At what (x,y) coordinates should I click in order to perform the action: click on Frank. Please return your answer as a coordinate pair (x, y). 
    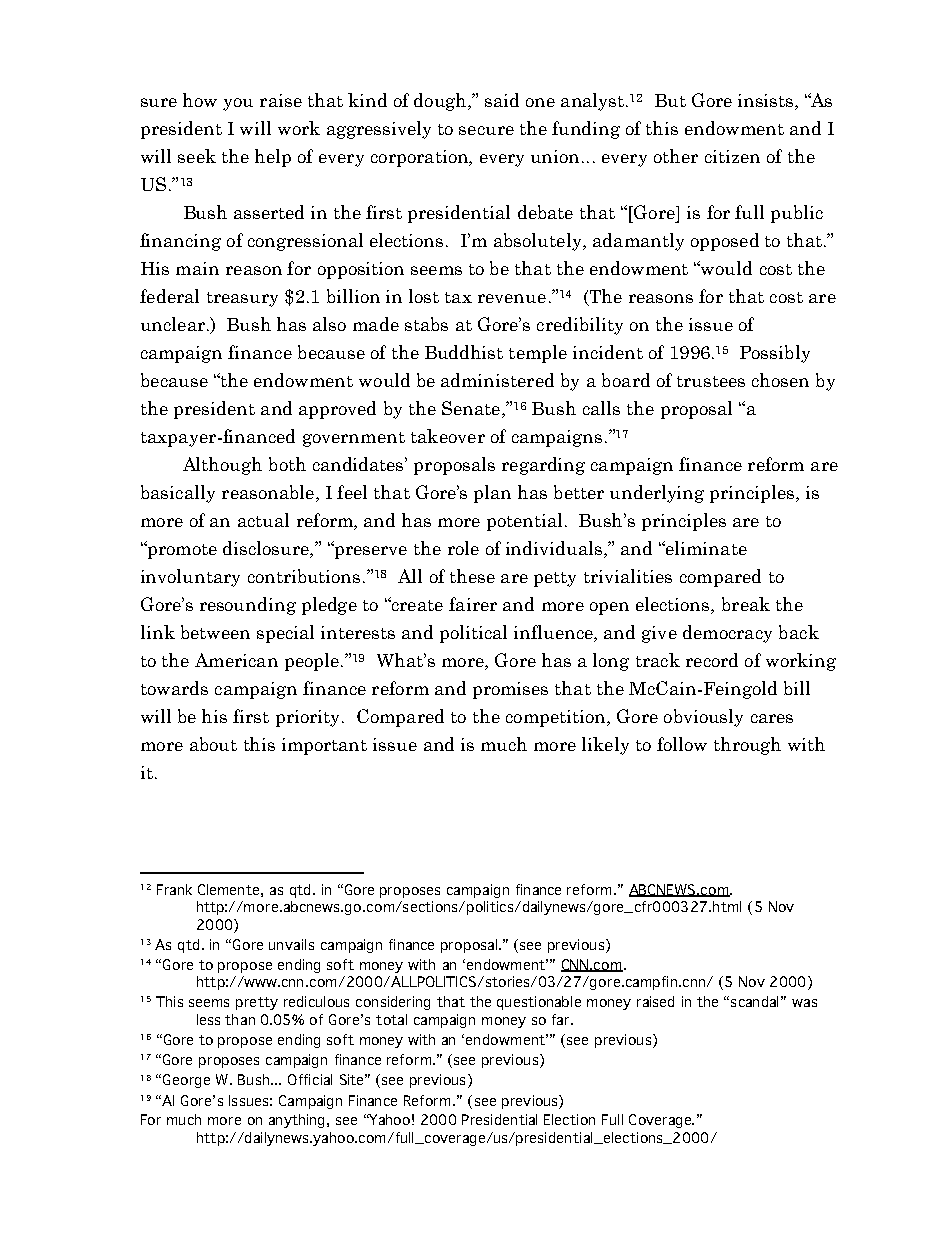
    Looking at the image, I should click on (174, 889).
